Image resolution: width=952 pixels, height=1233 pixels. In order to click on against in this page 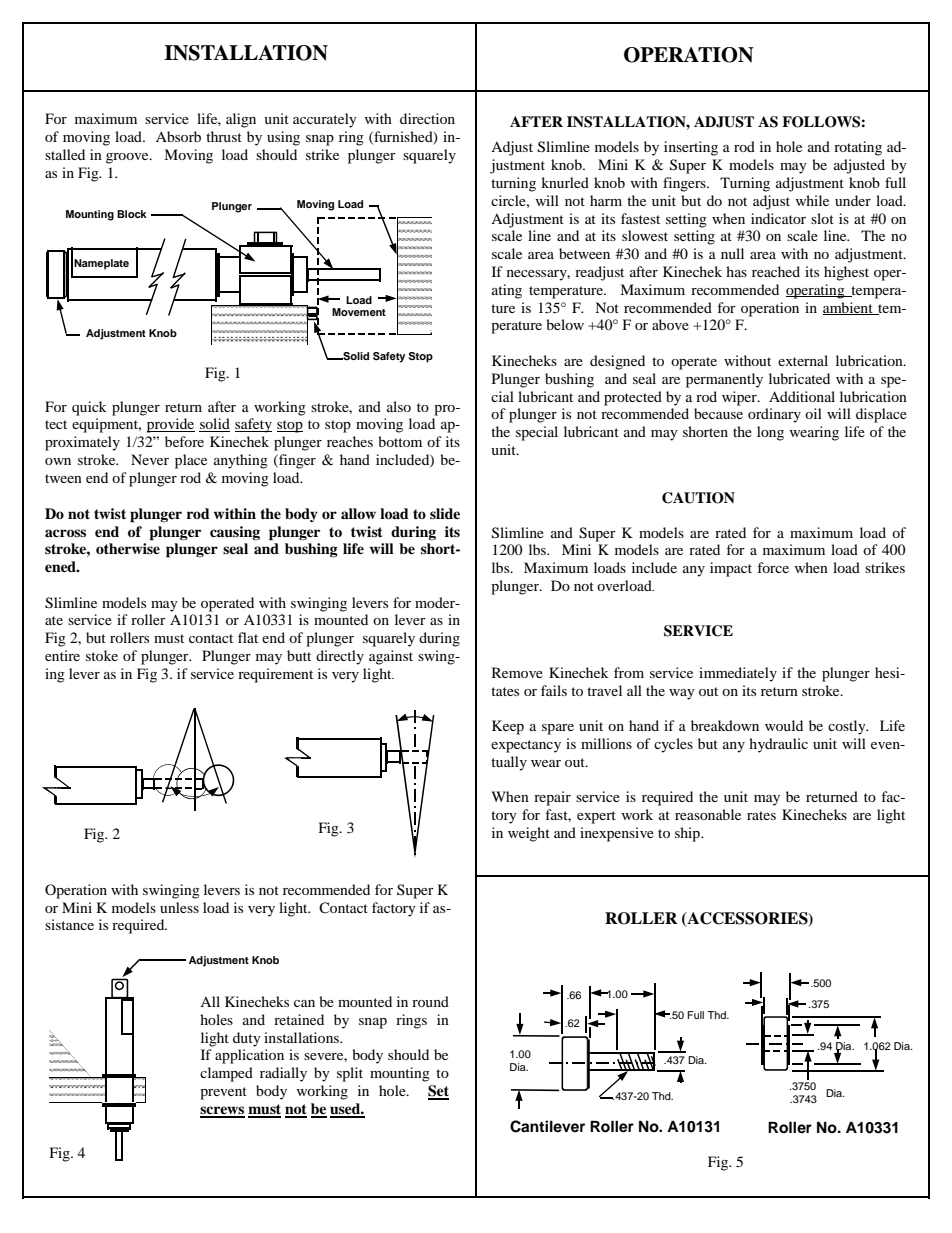, I will do `click(391, 657)`.
